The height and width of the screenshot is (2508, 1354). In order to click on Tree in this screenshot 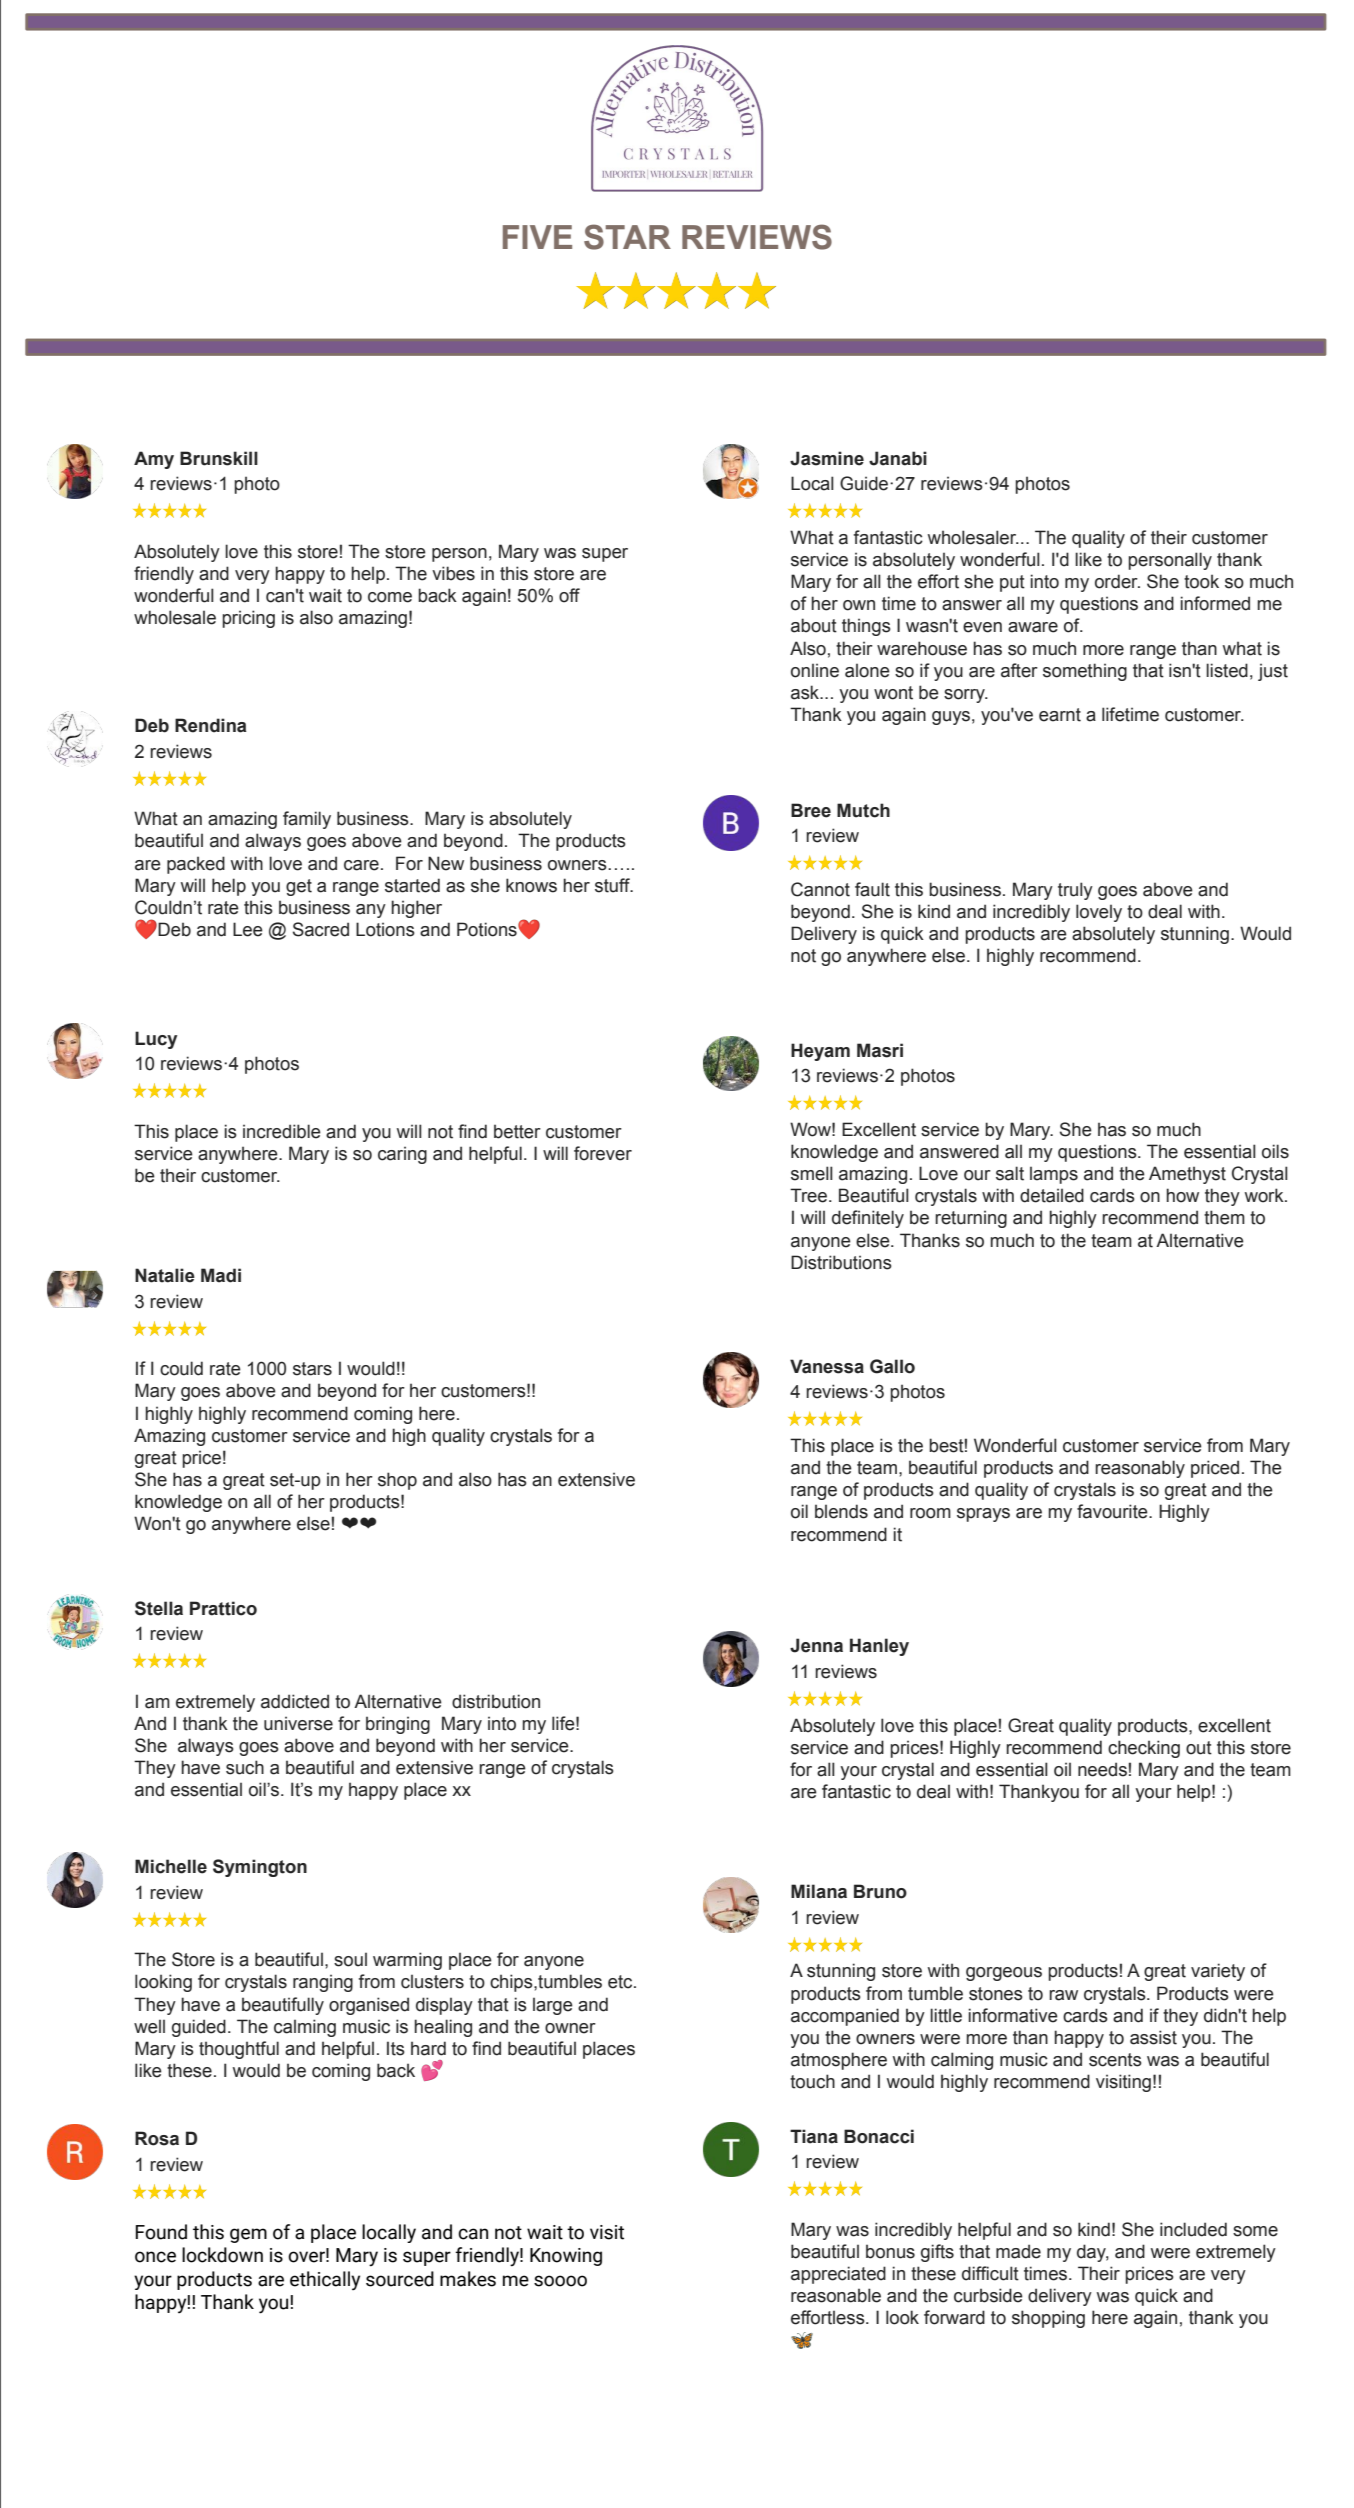, I will do `click(808, 1195)`.
